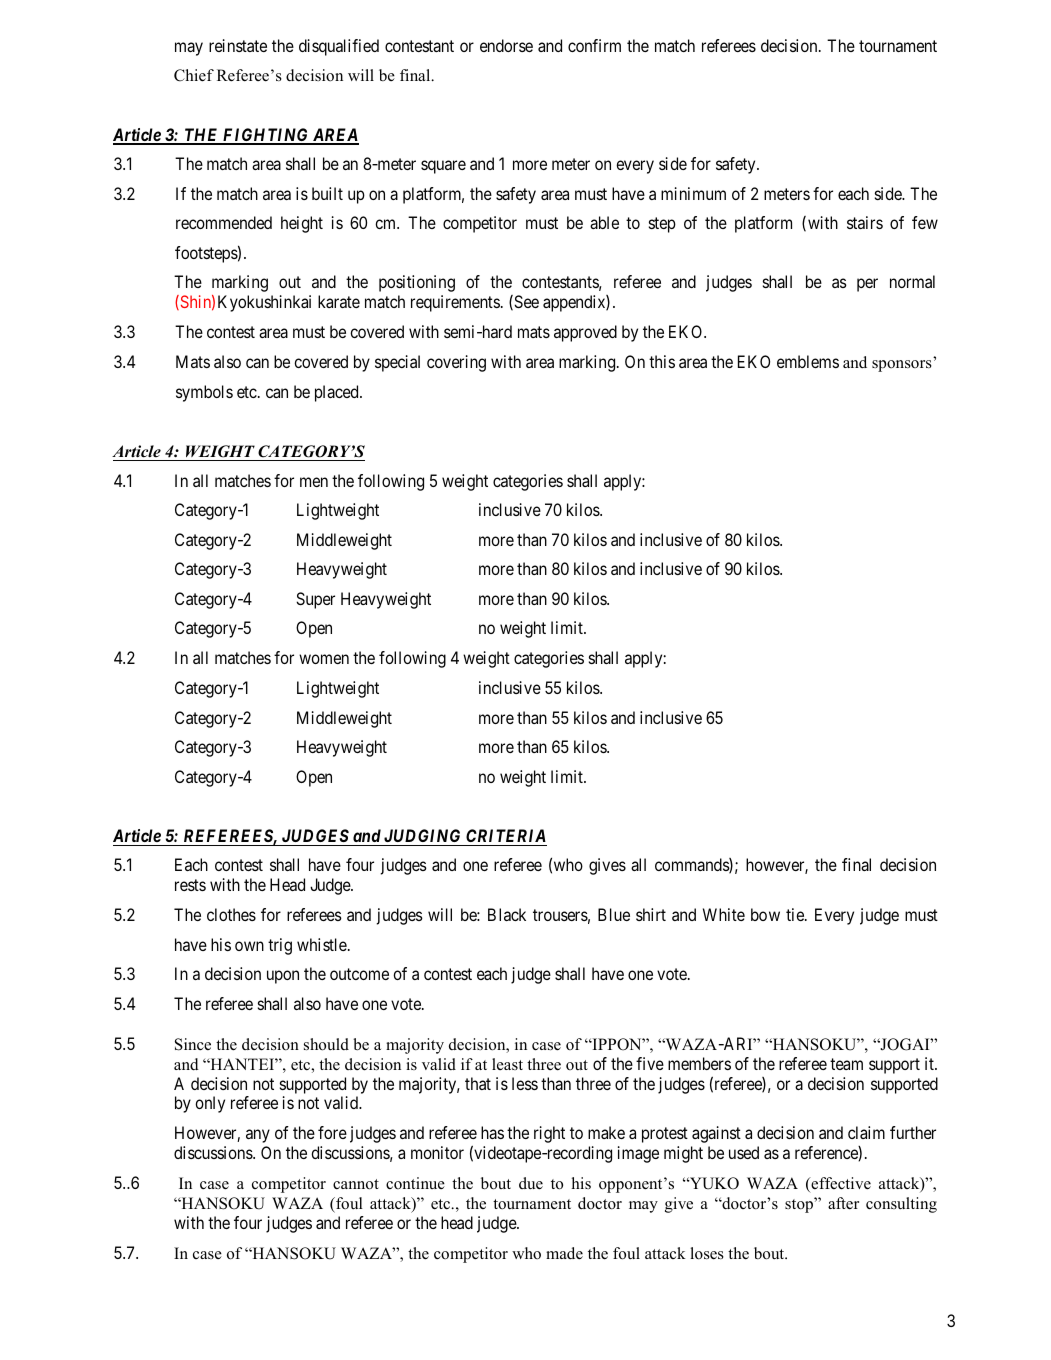 This screenshot has width=1051, height=1360. What do you see at coordinates (765, 914) in the screenshot?
I see `bow` at bounding box center [765, 914].
